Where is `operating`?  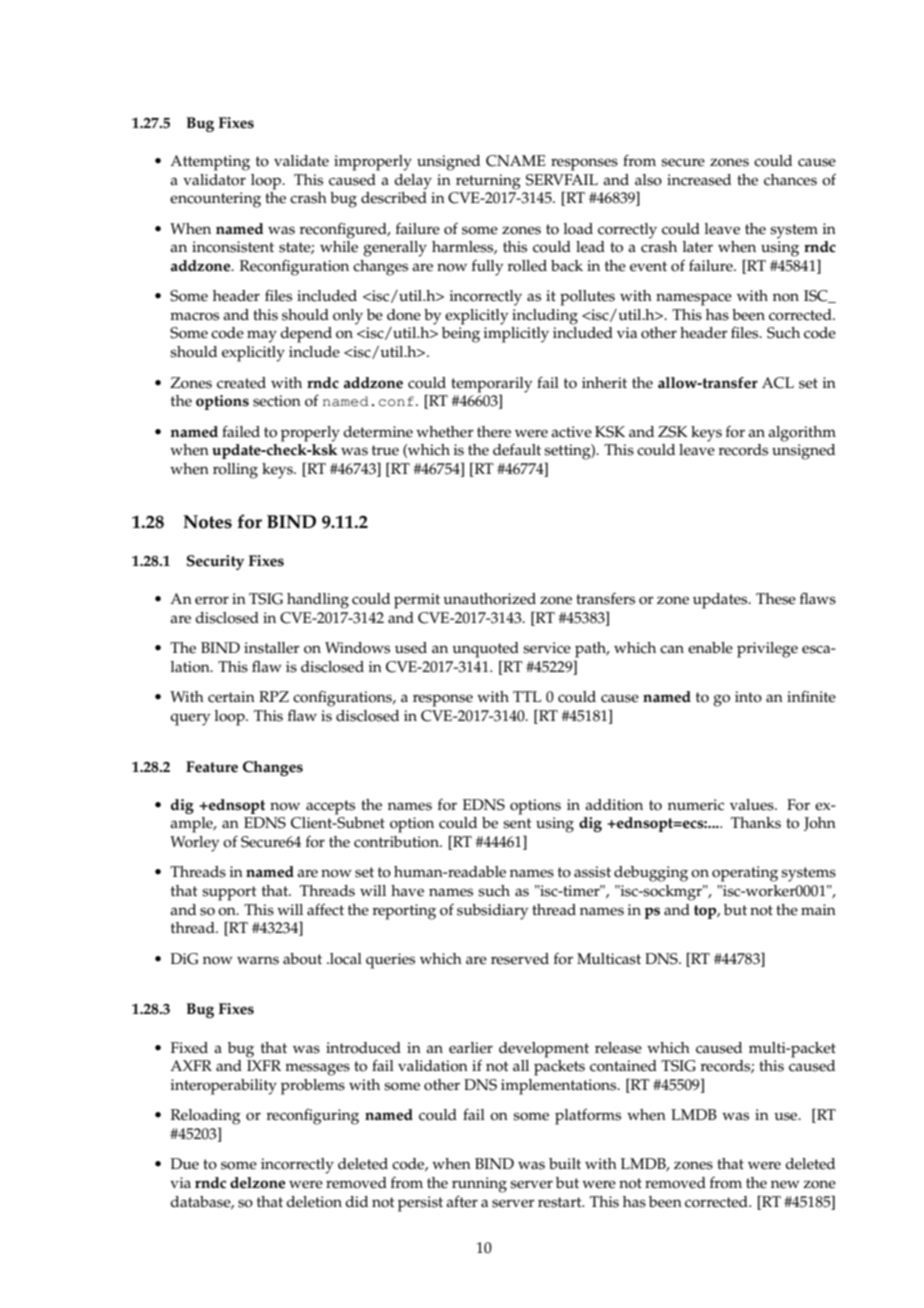
operating is located at coordinates (745, 874).
